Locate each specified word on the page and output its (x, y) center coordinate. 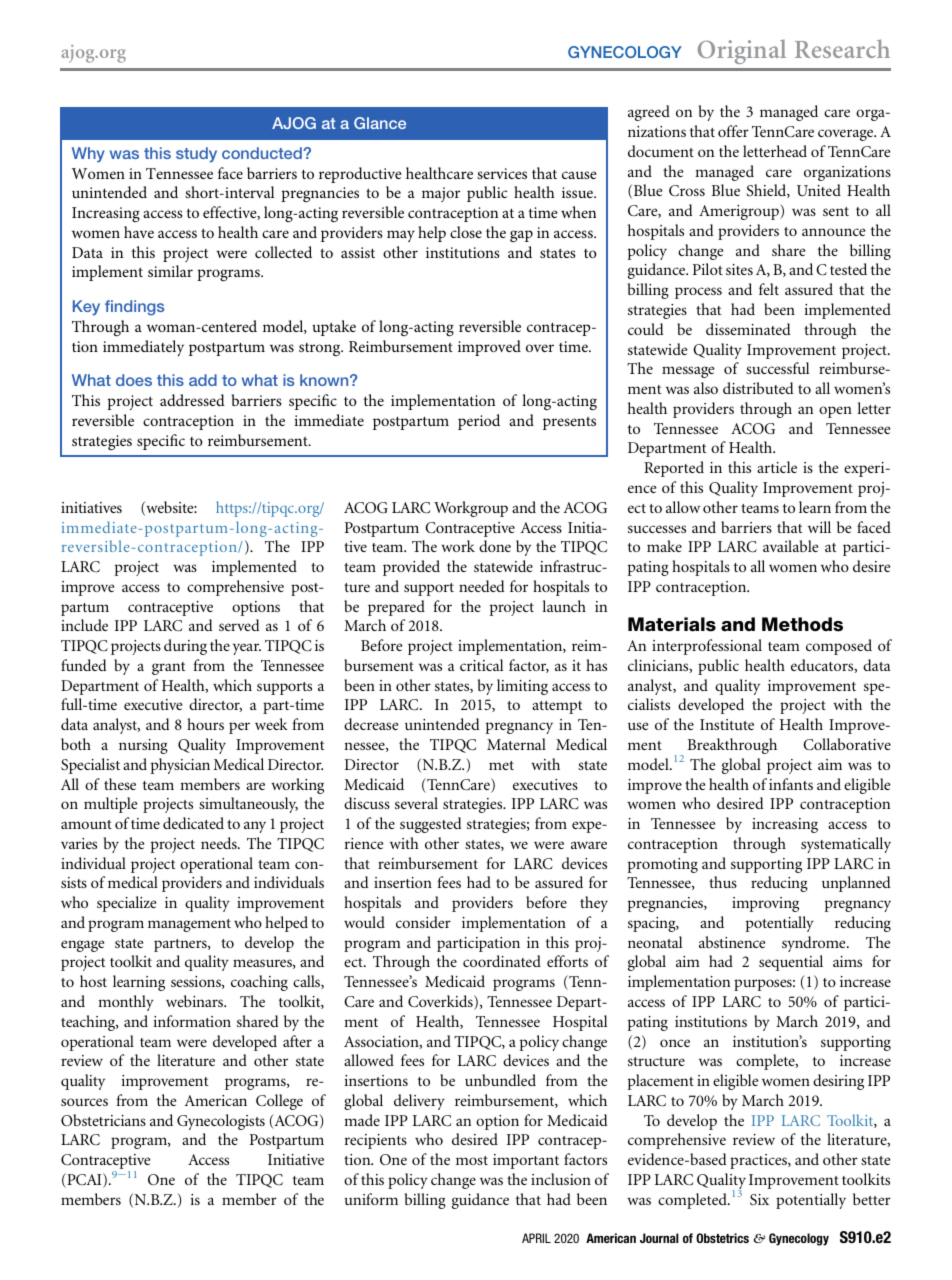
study (196, 155)
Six (759, 1199)
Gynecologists (221, 1122)
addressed (192, 400)
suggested (431, 825)
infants (791, 784)
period (479, 422)
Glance (380, 123)
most (472, 1160)
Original (742, 51)
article (777, 467)
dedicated (193, 823)
